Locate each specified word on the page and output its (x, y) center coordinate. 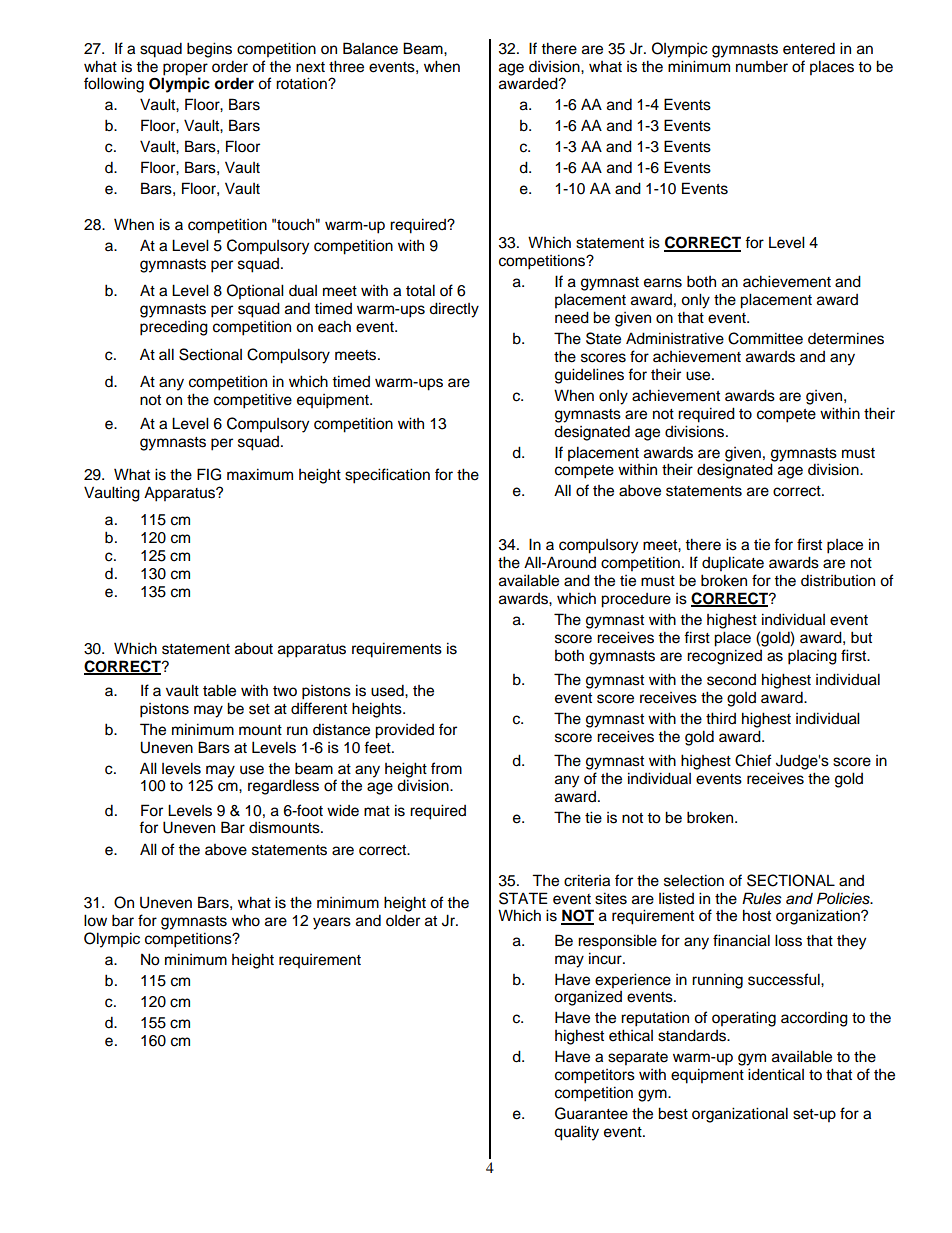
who (246, 920)
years (332, 923)
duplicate (733, 564)
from (446, 768)
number (762, 67)
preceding (174, 328)
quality (576, 1133)
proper (185, 69)
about (254, 648)
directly (454, 310)
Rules (762, 898)
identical (776, 1074)
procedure (636, 600)
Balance (370, 48)
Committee (765, 338)
